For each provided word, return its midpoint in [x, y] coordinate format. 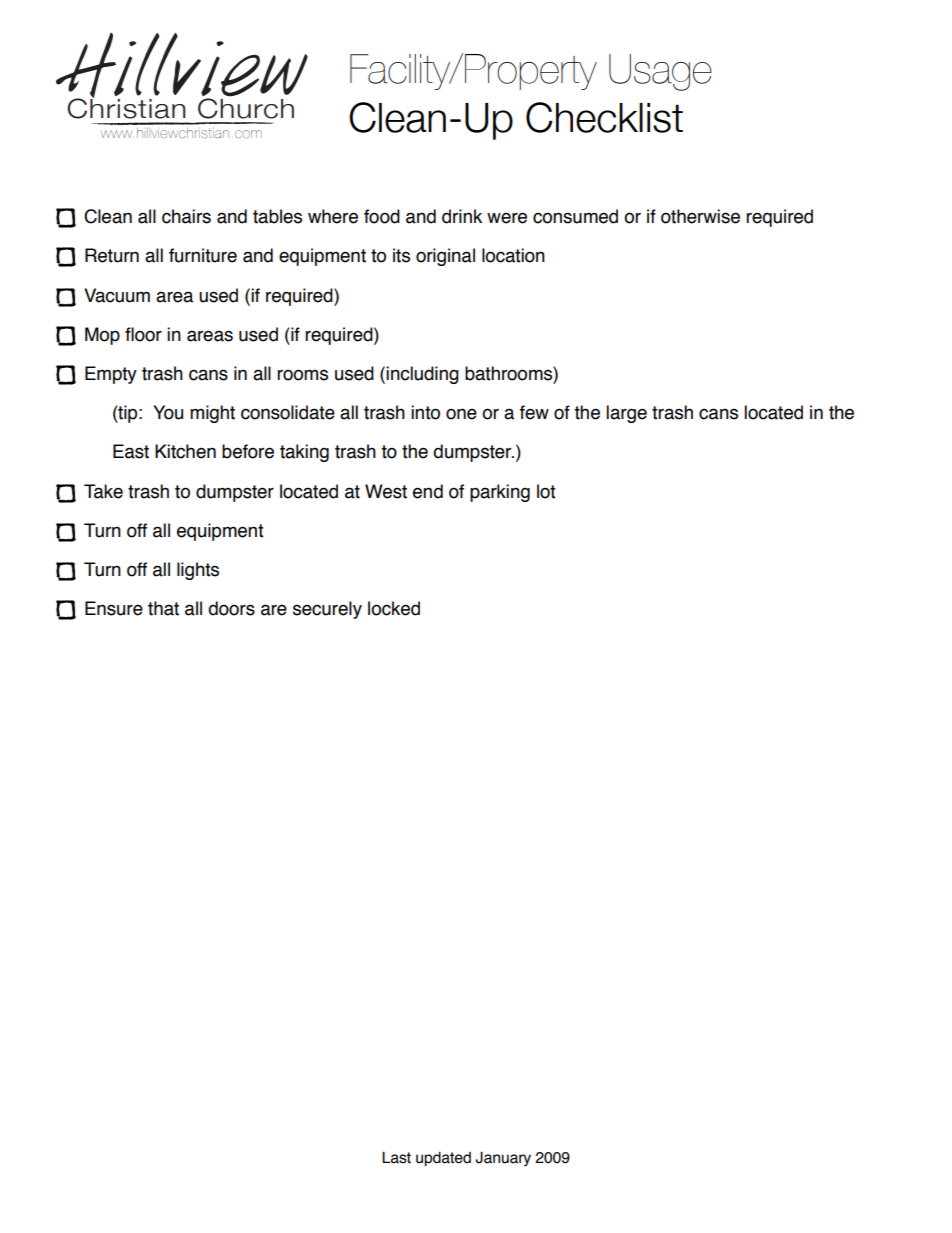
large [626, 414]
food [382, 216]
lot [546, 491]
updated [443, 1158]
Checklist [604, 117]
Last [396, 1157]
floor [143, 334]
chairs [186, 216]
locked [394, 608]
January [503, 1158]
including [422, 375]
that [163, 608]
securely [327, 610]
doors [231, 608]
